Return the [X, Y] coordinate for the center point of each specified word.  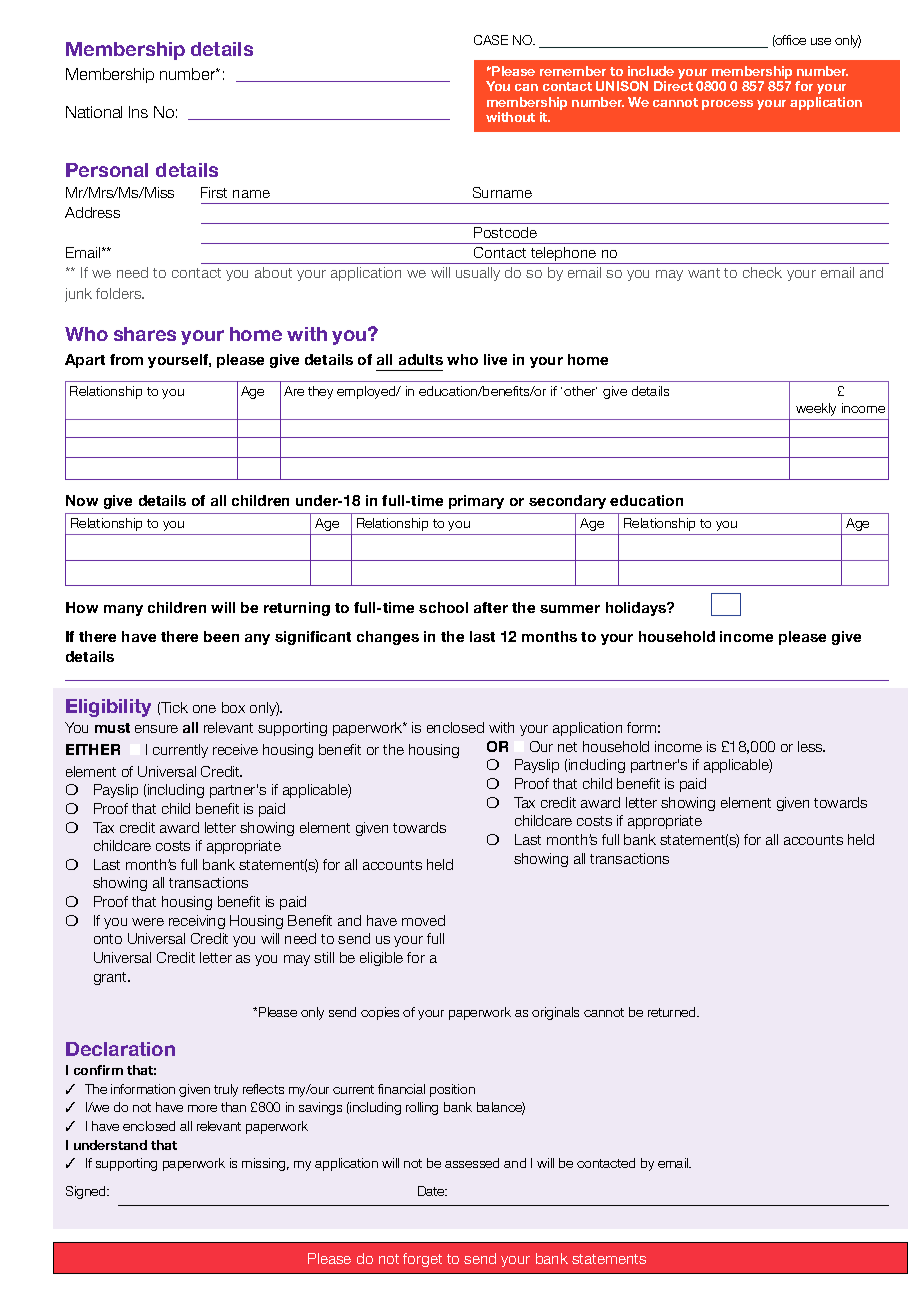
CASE [491, 40]
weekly [816, 409]
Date [432, 1191]
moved [423, 920]
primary [476, 502]
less [811, 746]
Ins [138, 112]
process [727, 105]
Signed [87, 1192]
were [148, 922]
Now [82, 500]
